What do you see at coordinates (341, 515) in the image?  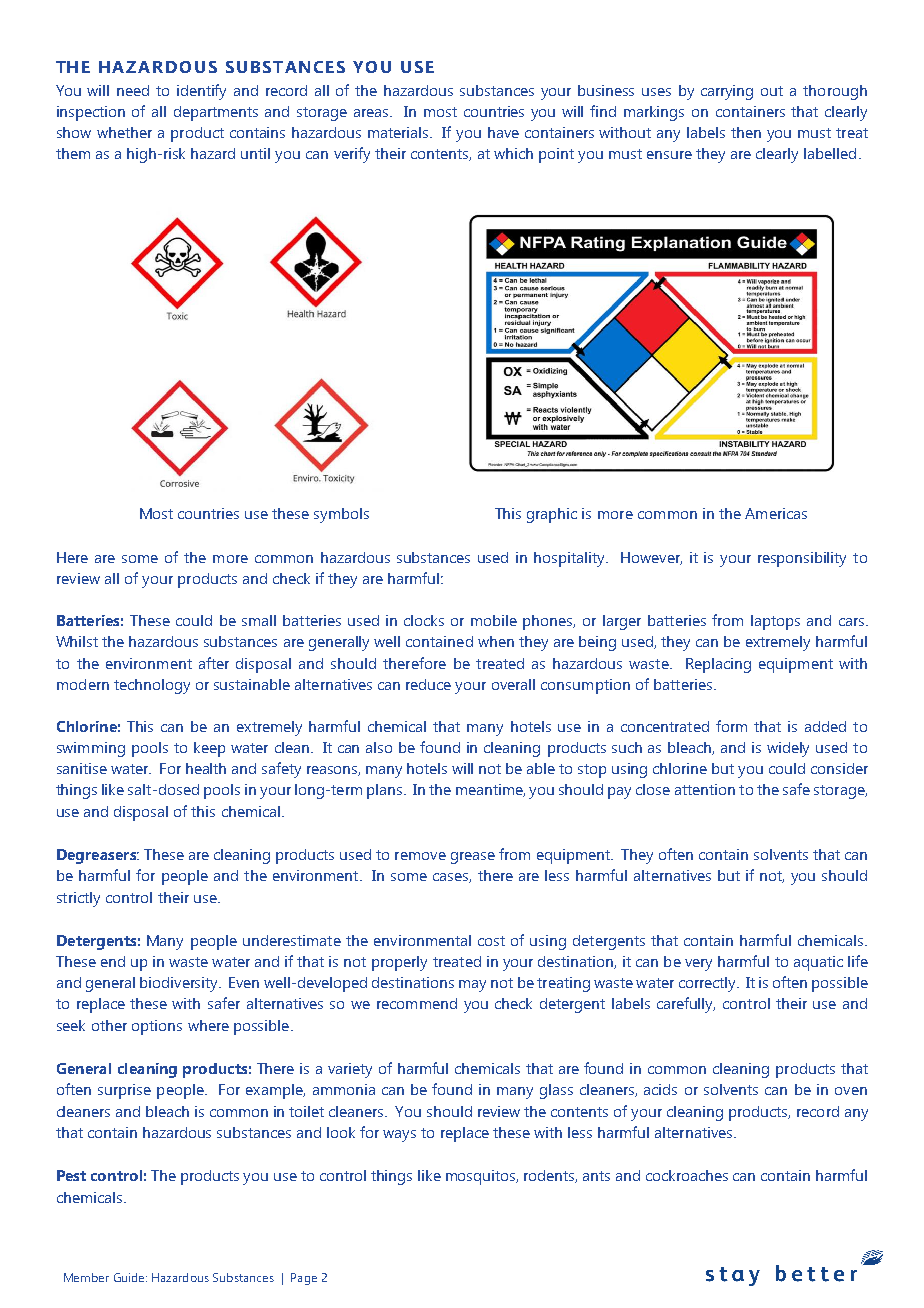 I see `symbols` at bounding box center [341, 515].
